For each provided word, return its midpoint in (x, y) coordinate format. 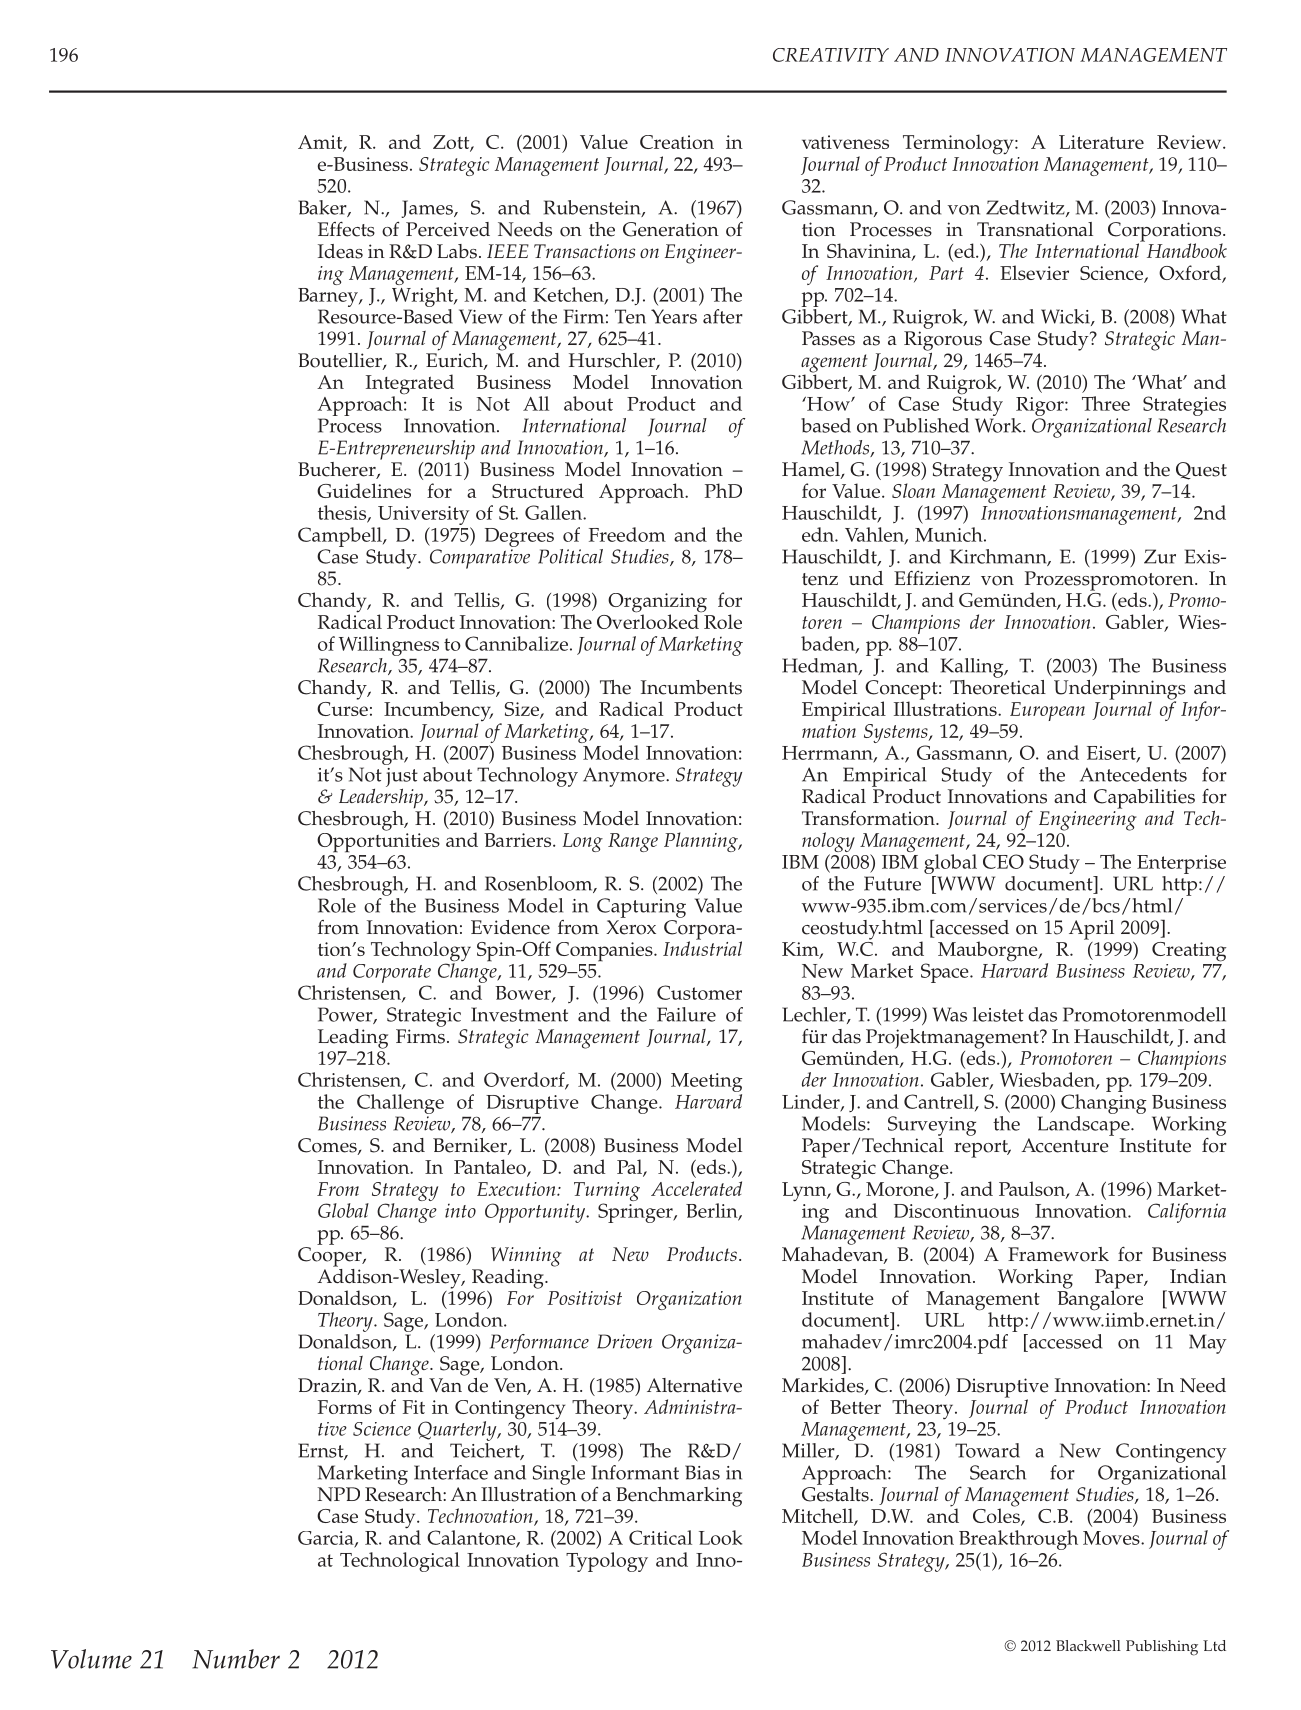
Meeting (707, 1084)
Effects (346, 229)
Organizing (657, 604)
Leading (353, 1039)
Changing (1104, 1104)
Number (236, 1659)
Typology (607, 1562)
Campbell (341, 537)
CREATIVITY (831, 55)
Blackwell (1088, 1646)
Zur (1160, 556)
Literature (1101, 142)
